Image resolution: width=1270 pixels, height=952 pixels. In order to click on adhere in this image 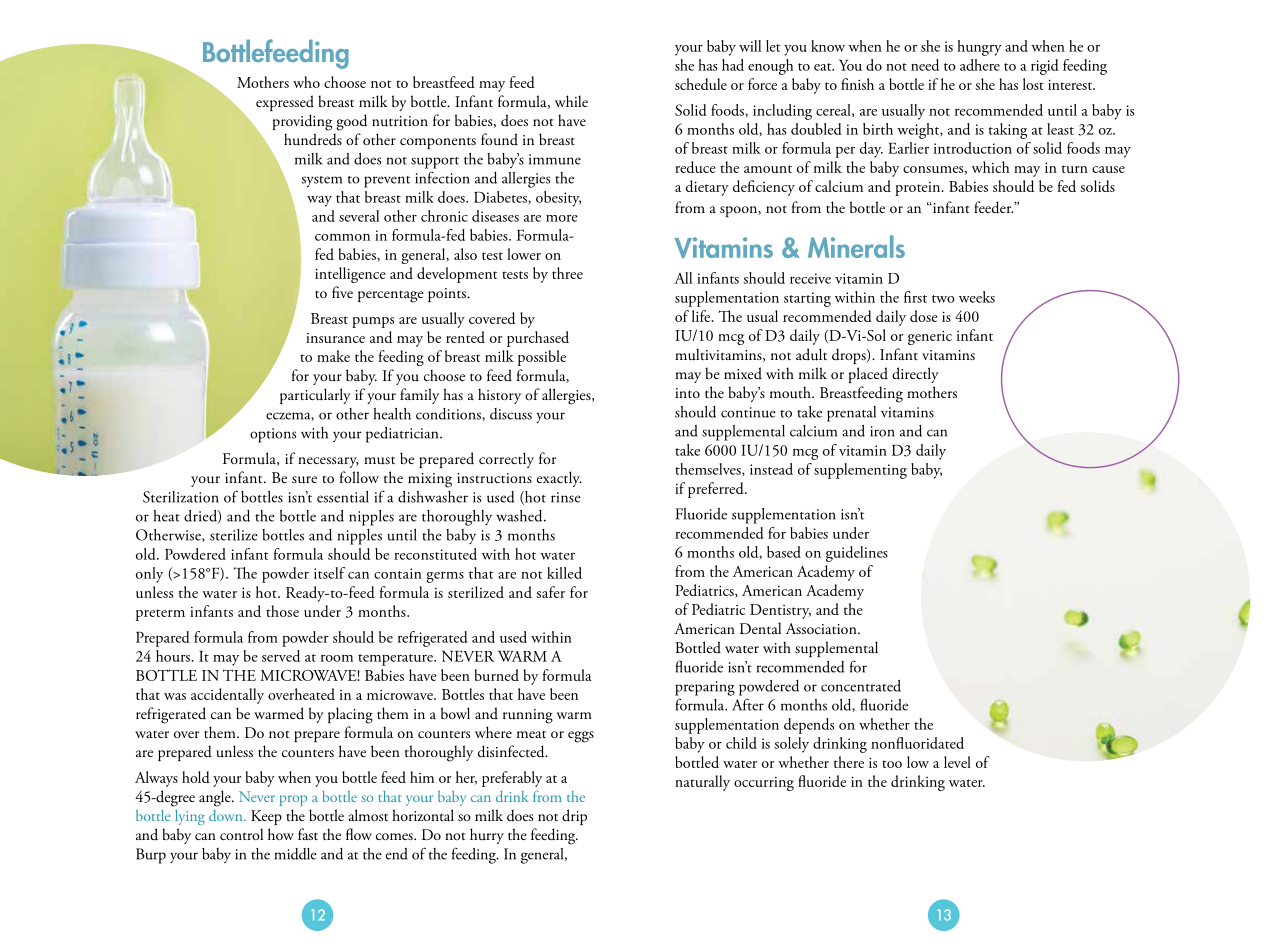, I will do `click(980, 65)`.
